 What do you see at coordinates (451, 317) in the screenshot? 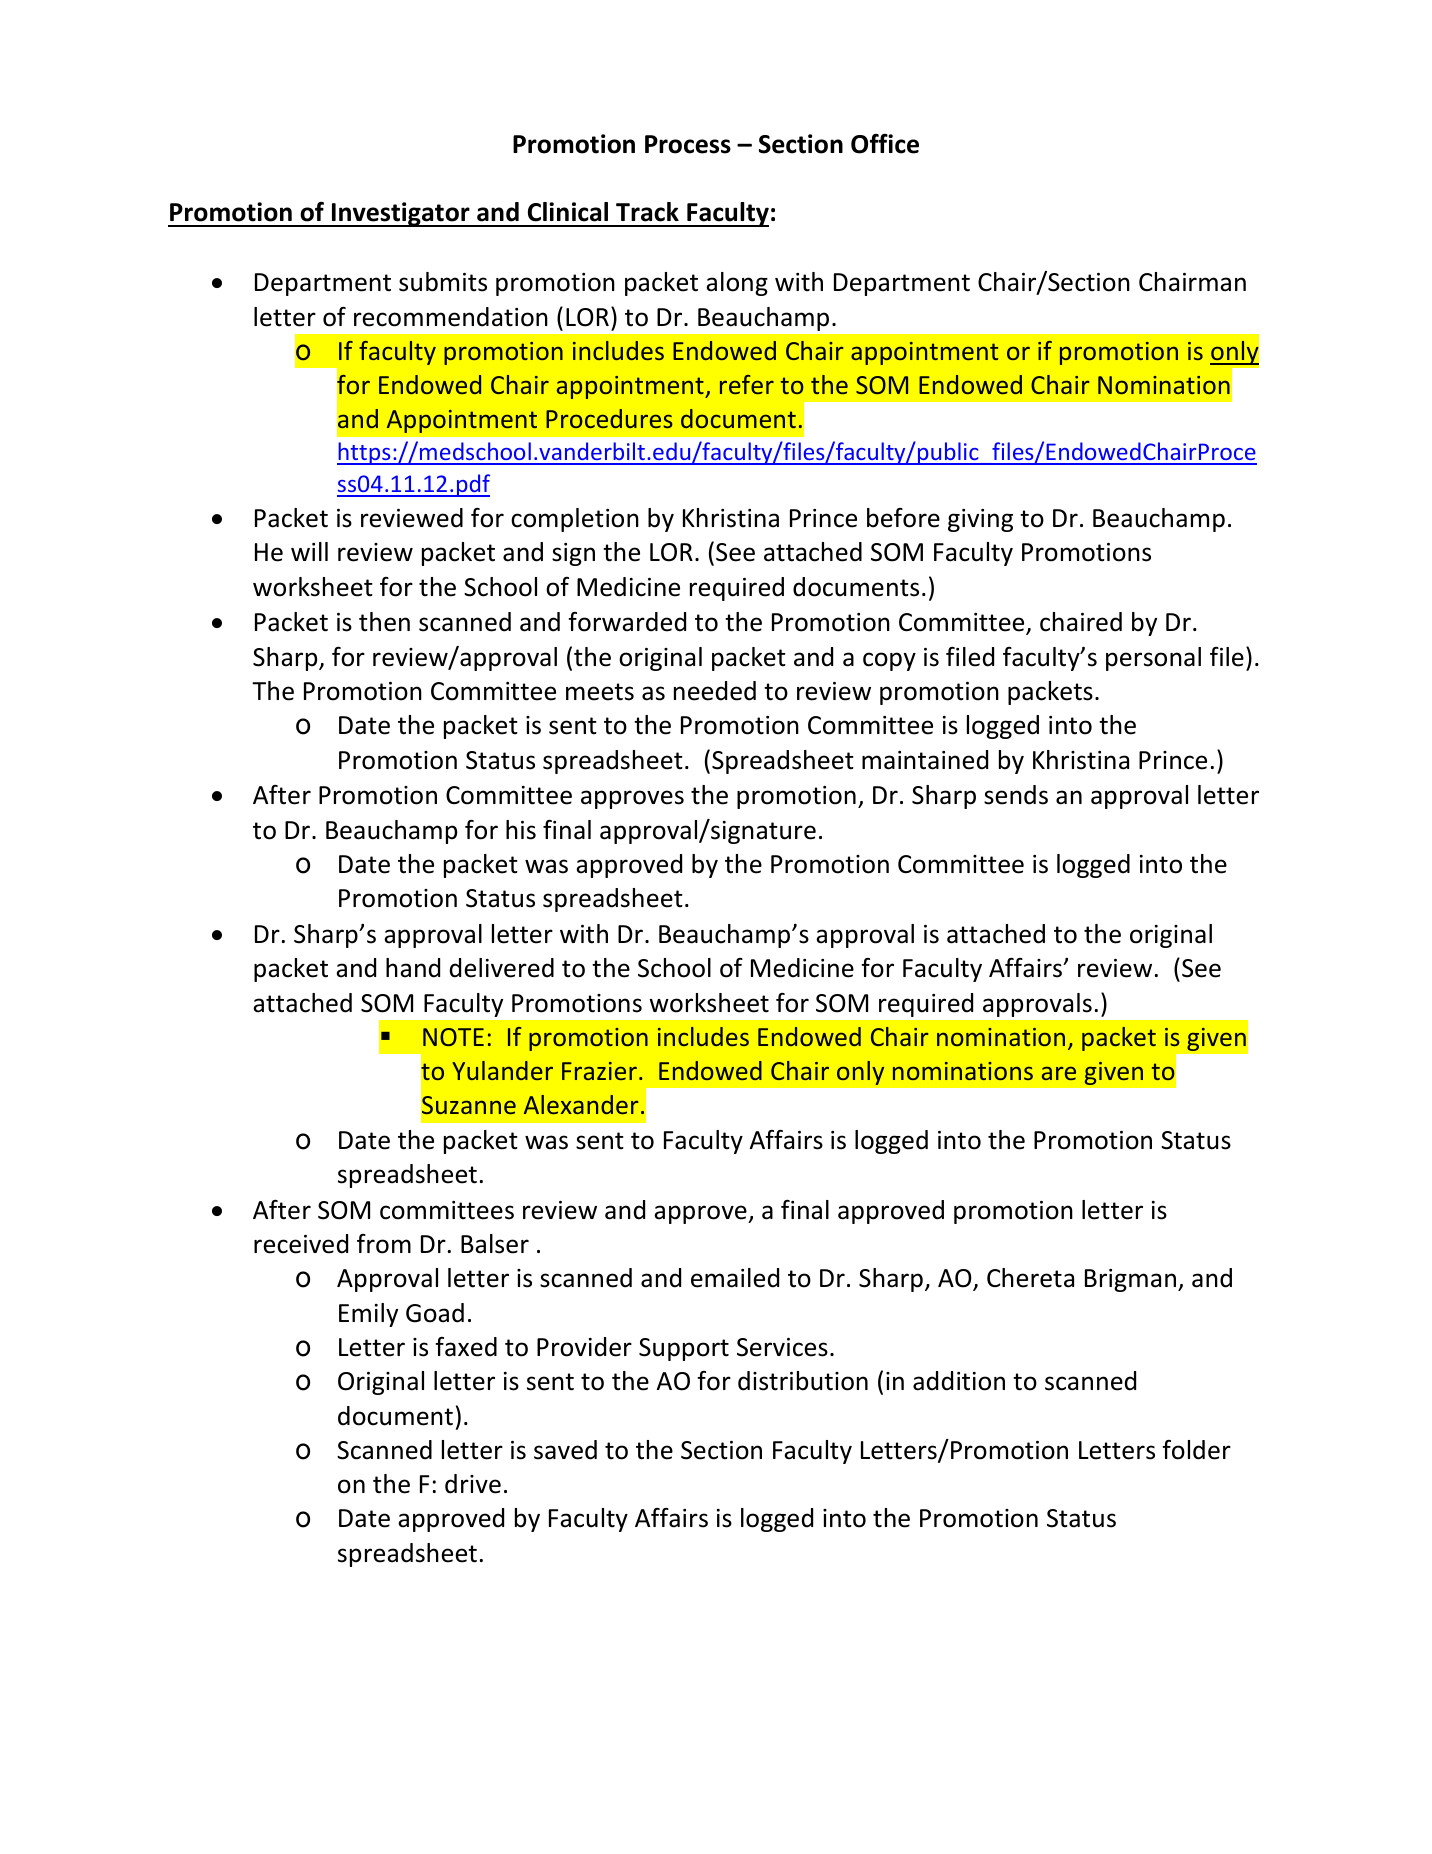
I see `recommendation` at bounding box center [451, 317].
